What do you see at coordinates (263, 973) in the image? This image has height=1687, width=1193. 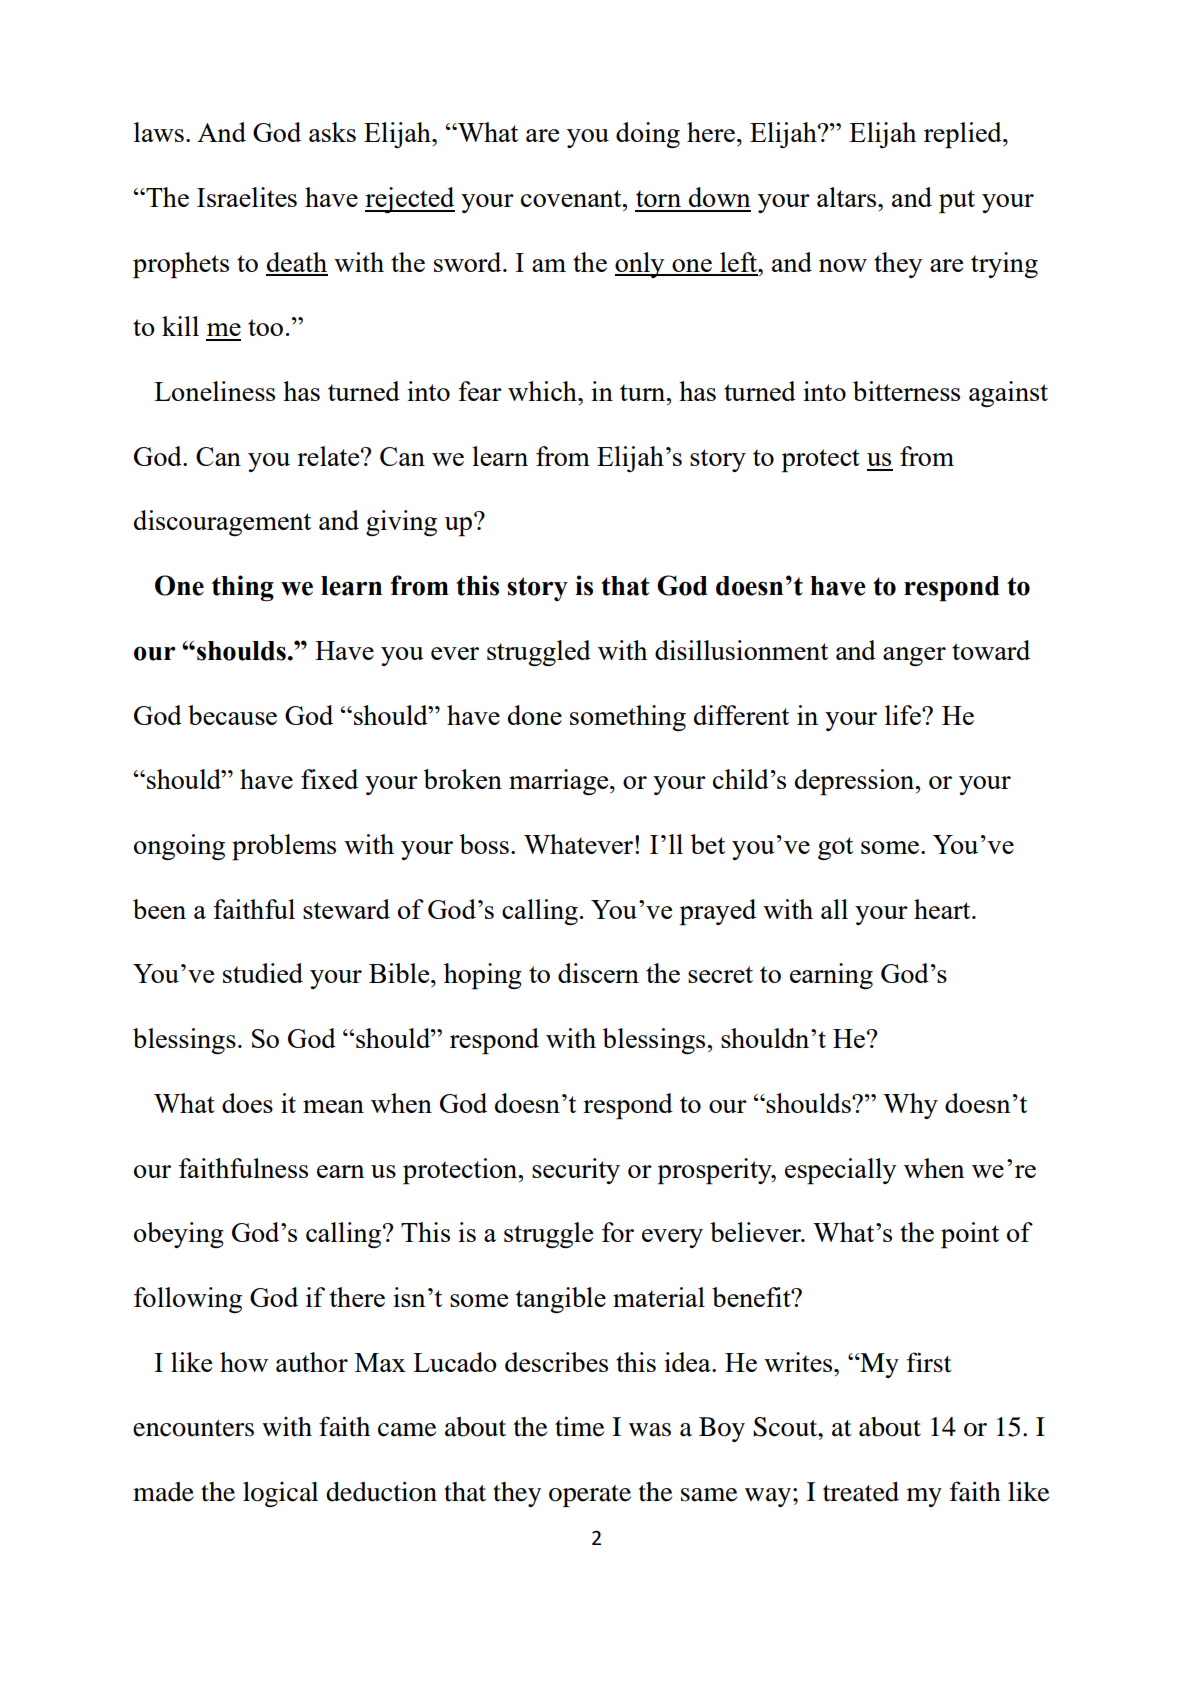 I see `studied` at bounding box center [263, 973].
